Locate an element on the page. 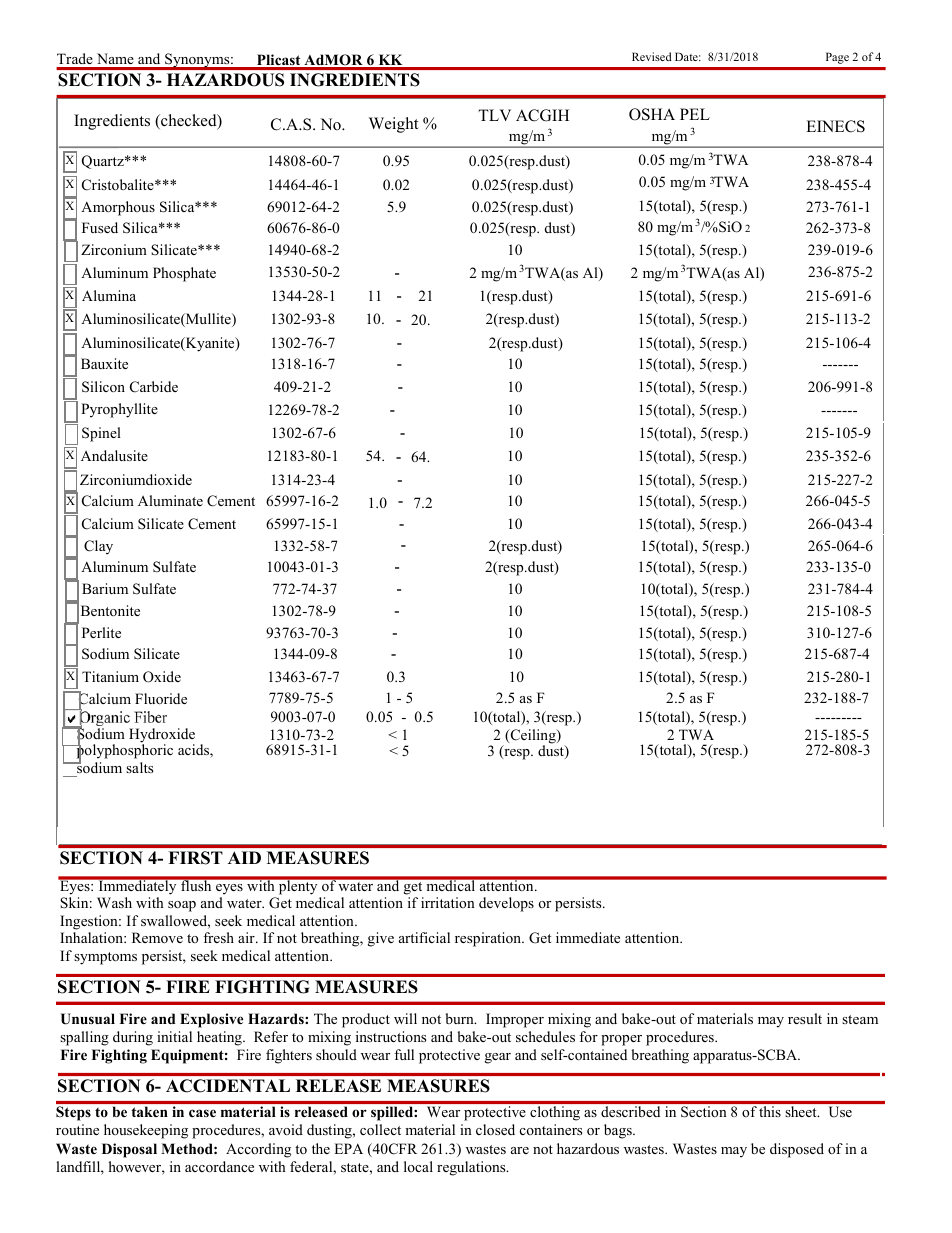 Image resolution: width=952 pixels, height=1233 pixels. housekeeping is located at coordinates (146, 1131).
